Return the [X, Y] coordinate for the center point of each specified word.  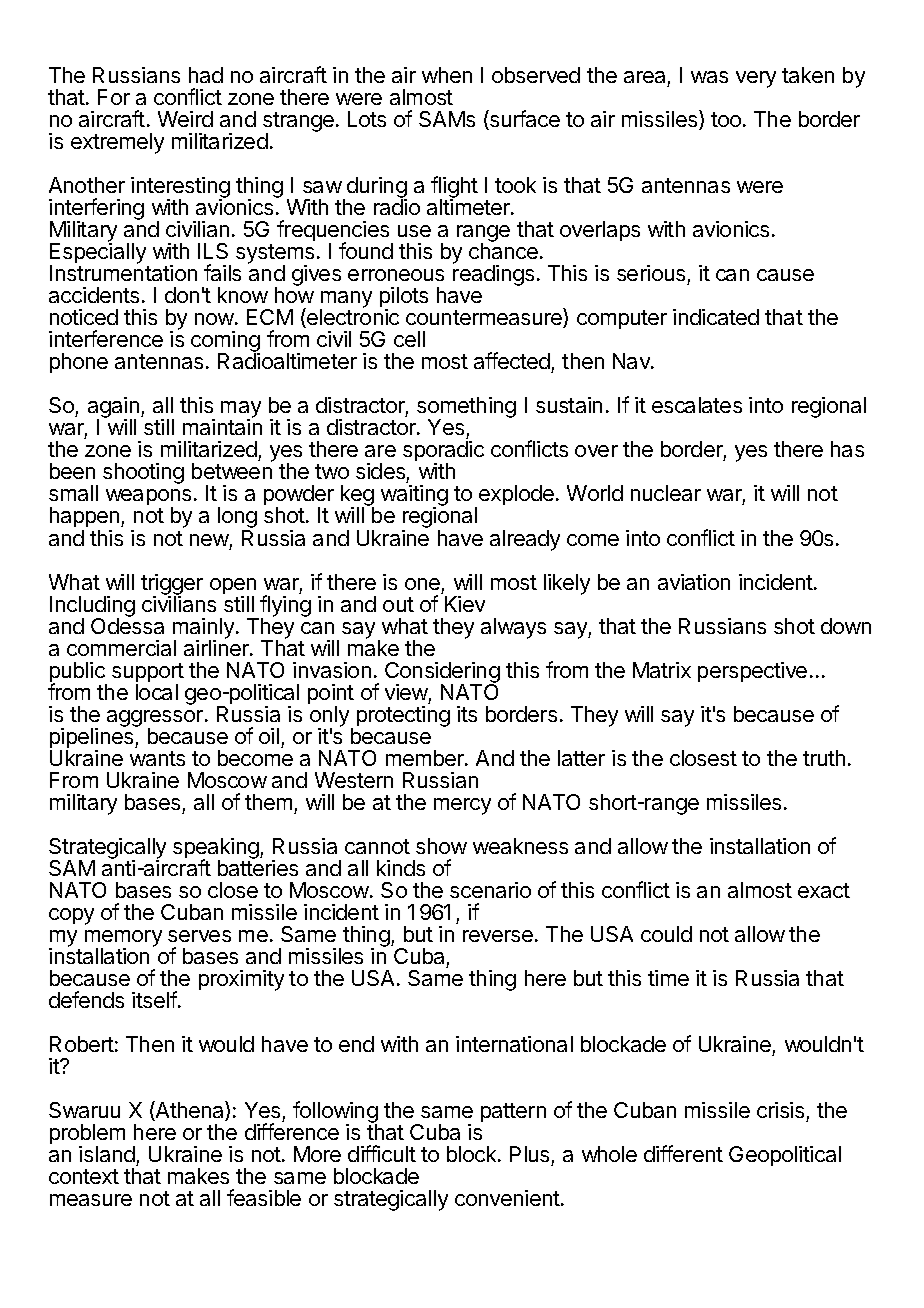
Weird [185, 119]
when [447, 75]
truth [824, 758]
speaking [217, 850]
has [847, 449]
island [107, 1154]
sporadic [443, 453]
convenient [507, 1198]
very [756, 79]
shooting [143, 473]
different [683, 1153]
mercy [462, 806]
